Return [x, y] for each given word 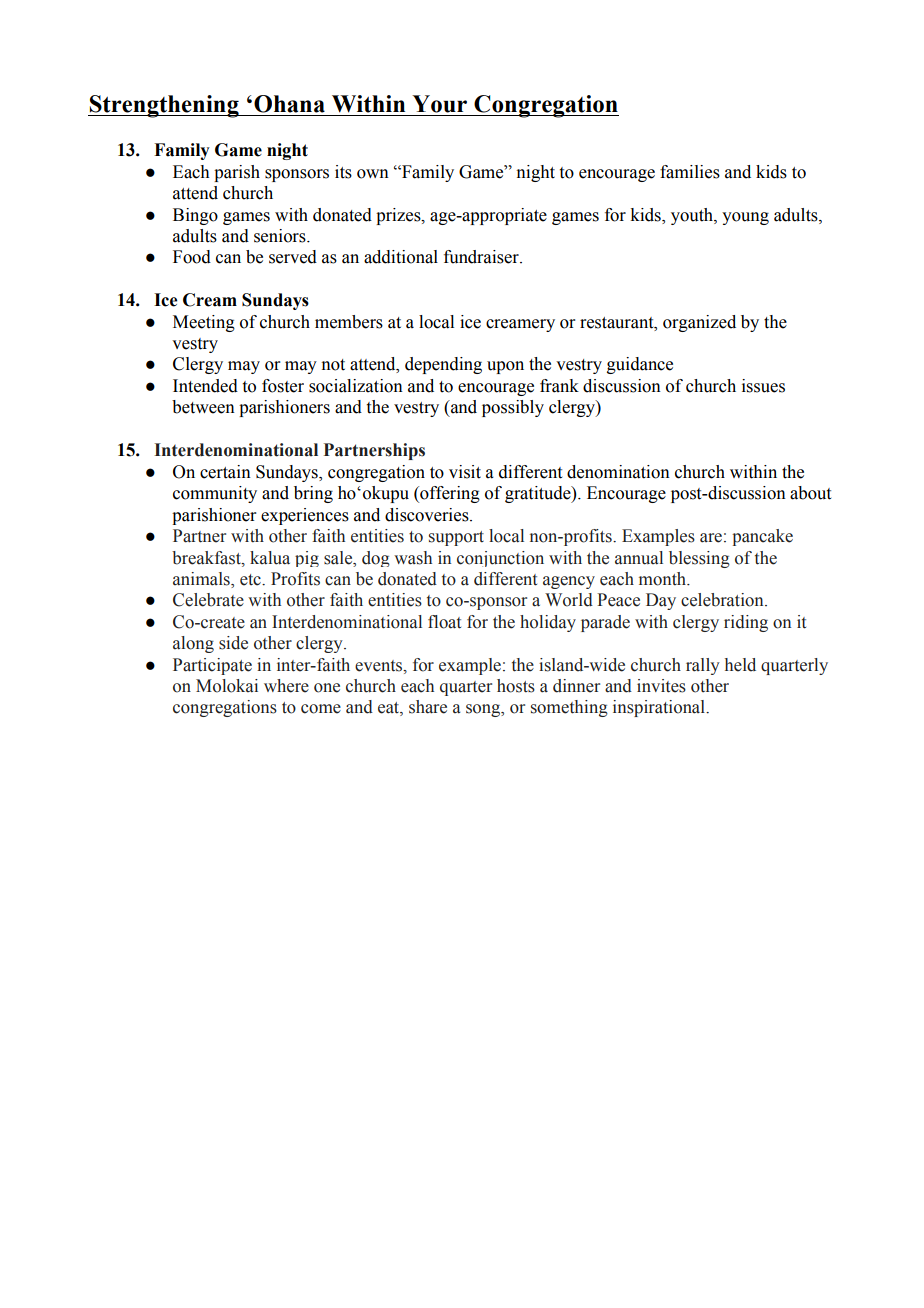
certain [225, 472]
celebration [723, 600]
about [810, 493]
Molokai [227, 686]
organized [699, 323]
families [690, 172]
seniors [281, 236]
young [745, 218]
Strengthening [164, 106]
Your [439, 104]
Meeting [204, 323]
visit [465, 472]
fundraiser [482, 257]
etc [251, 580]
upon [505, 367]
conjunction [500, 559]
